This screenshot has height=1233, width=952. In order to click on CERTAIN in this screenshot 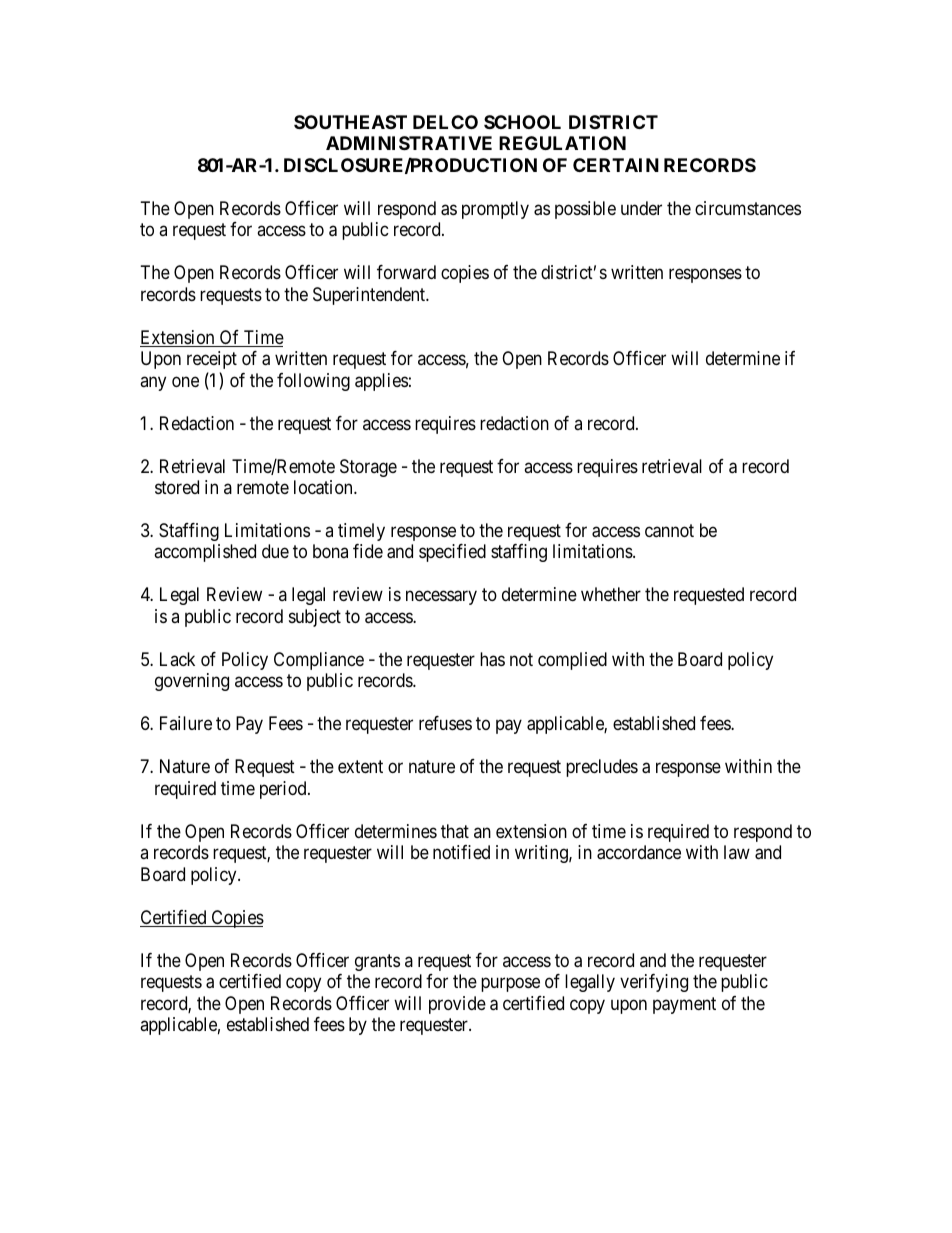, I will do `click(616, 165)`.
